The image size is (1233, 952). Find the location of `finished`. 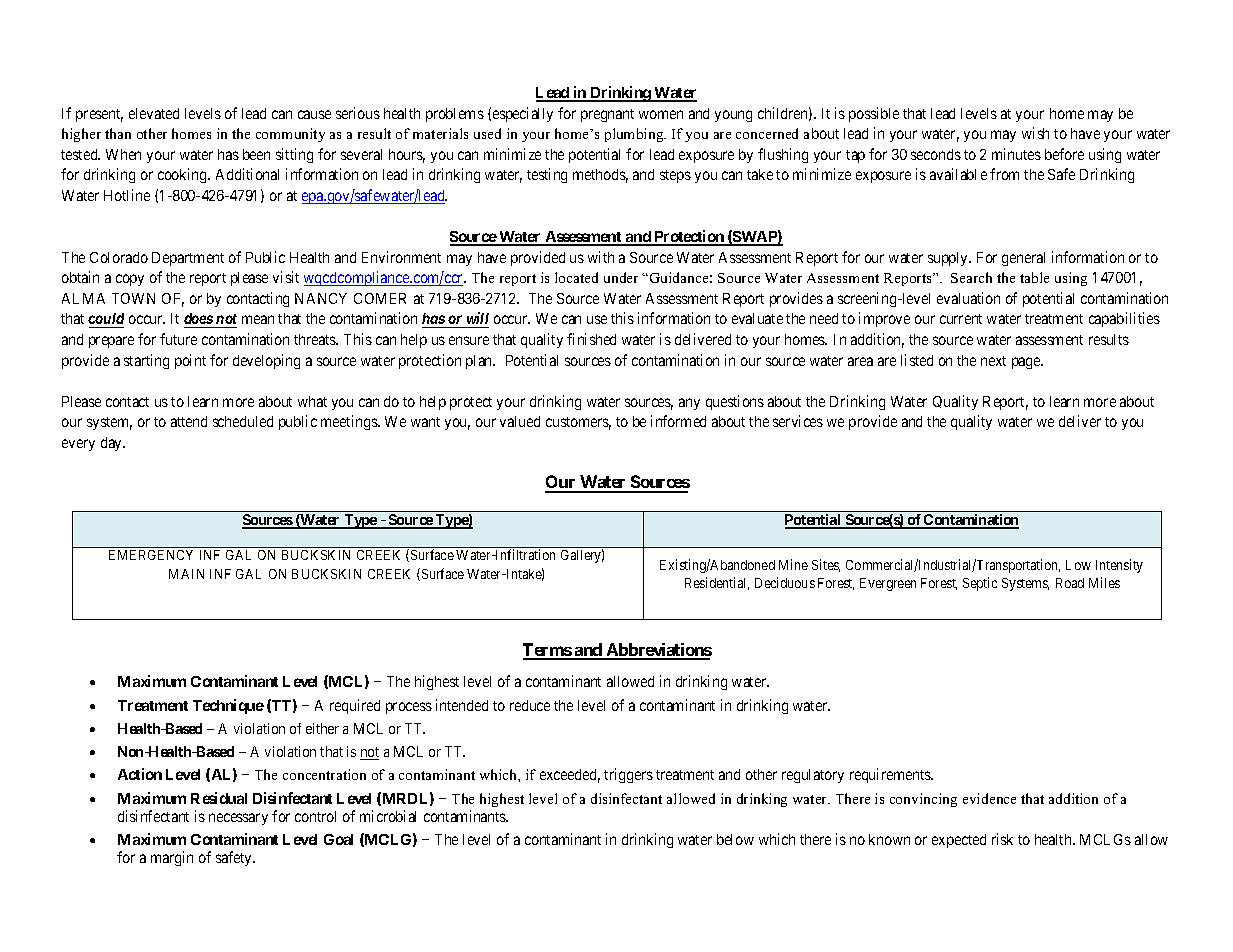

finished is located at coordinates (591, 339).
